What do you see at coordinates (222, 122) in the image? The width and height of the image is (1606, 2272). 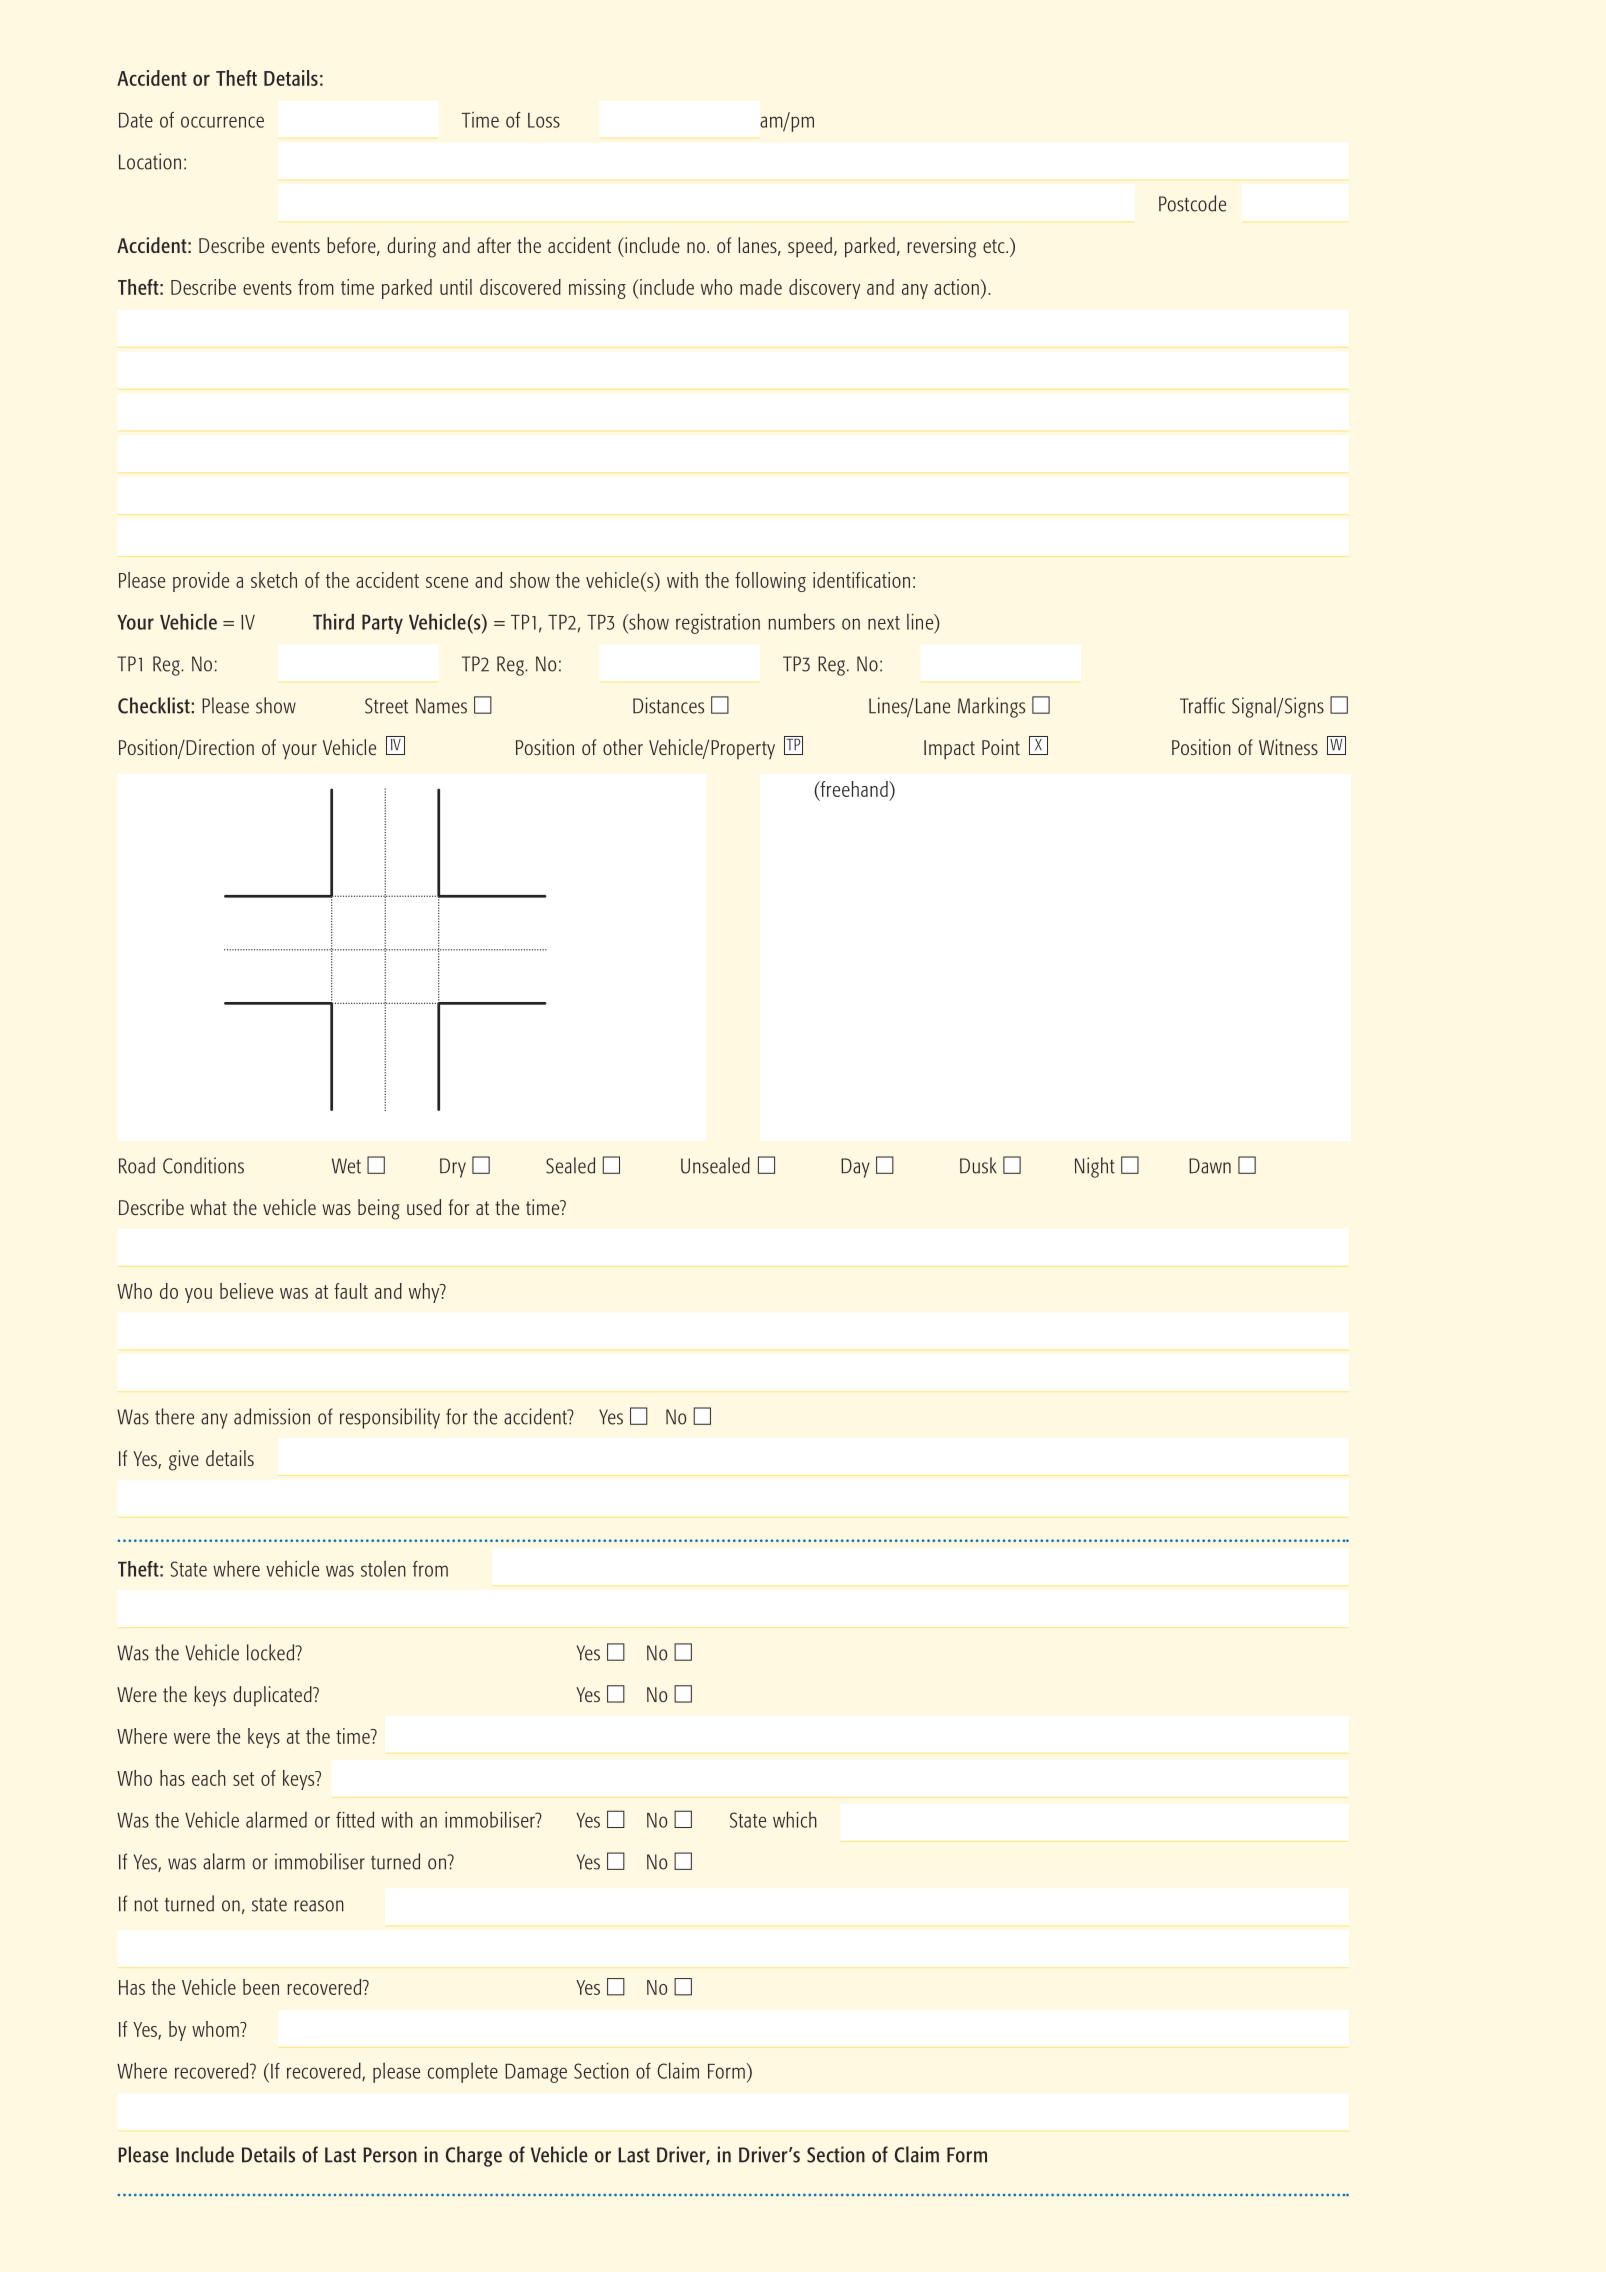 I see `occurrence` at bounding box center [222, 122].
